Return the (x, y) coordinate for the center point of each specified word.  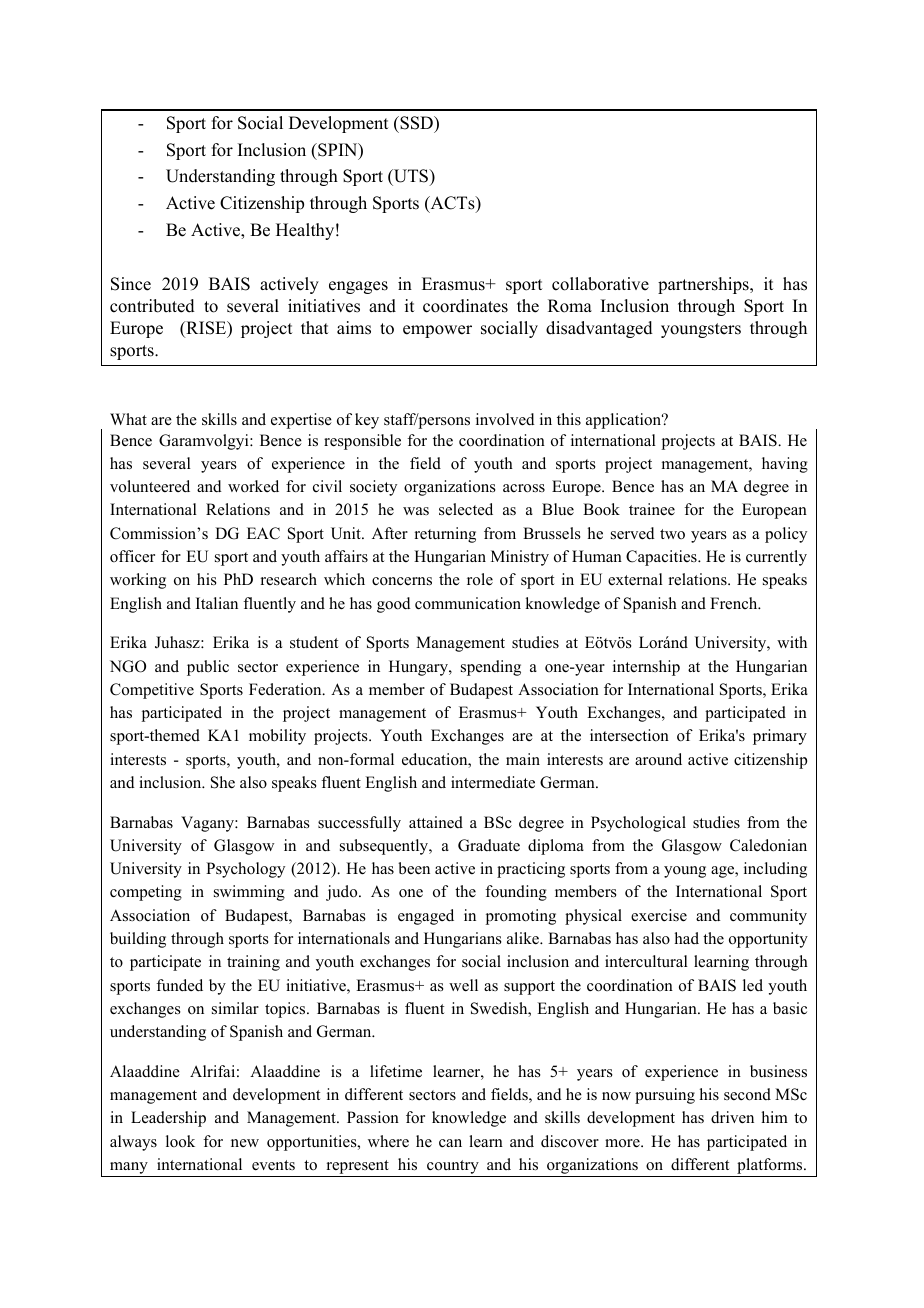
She (223, 782)
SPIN (338, 151)
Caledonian (768, 845)
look (180, 1141)
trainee (652, 509)
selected (466, 509)
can (450, 1143)
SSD (416, 123)
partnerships (704, 285)
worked (253, 486)
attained (436, 822)
